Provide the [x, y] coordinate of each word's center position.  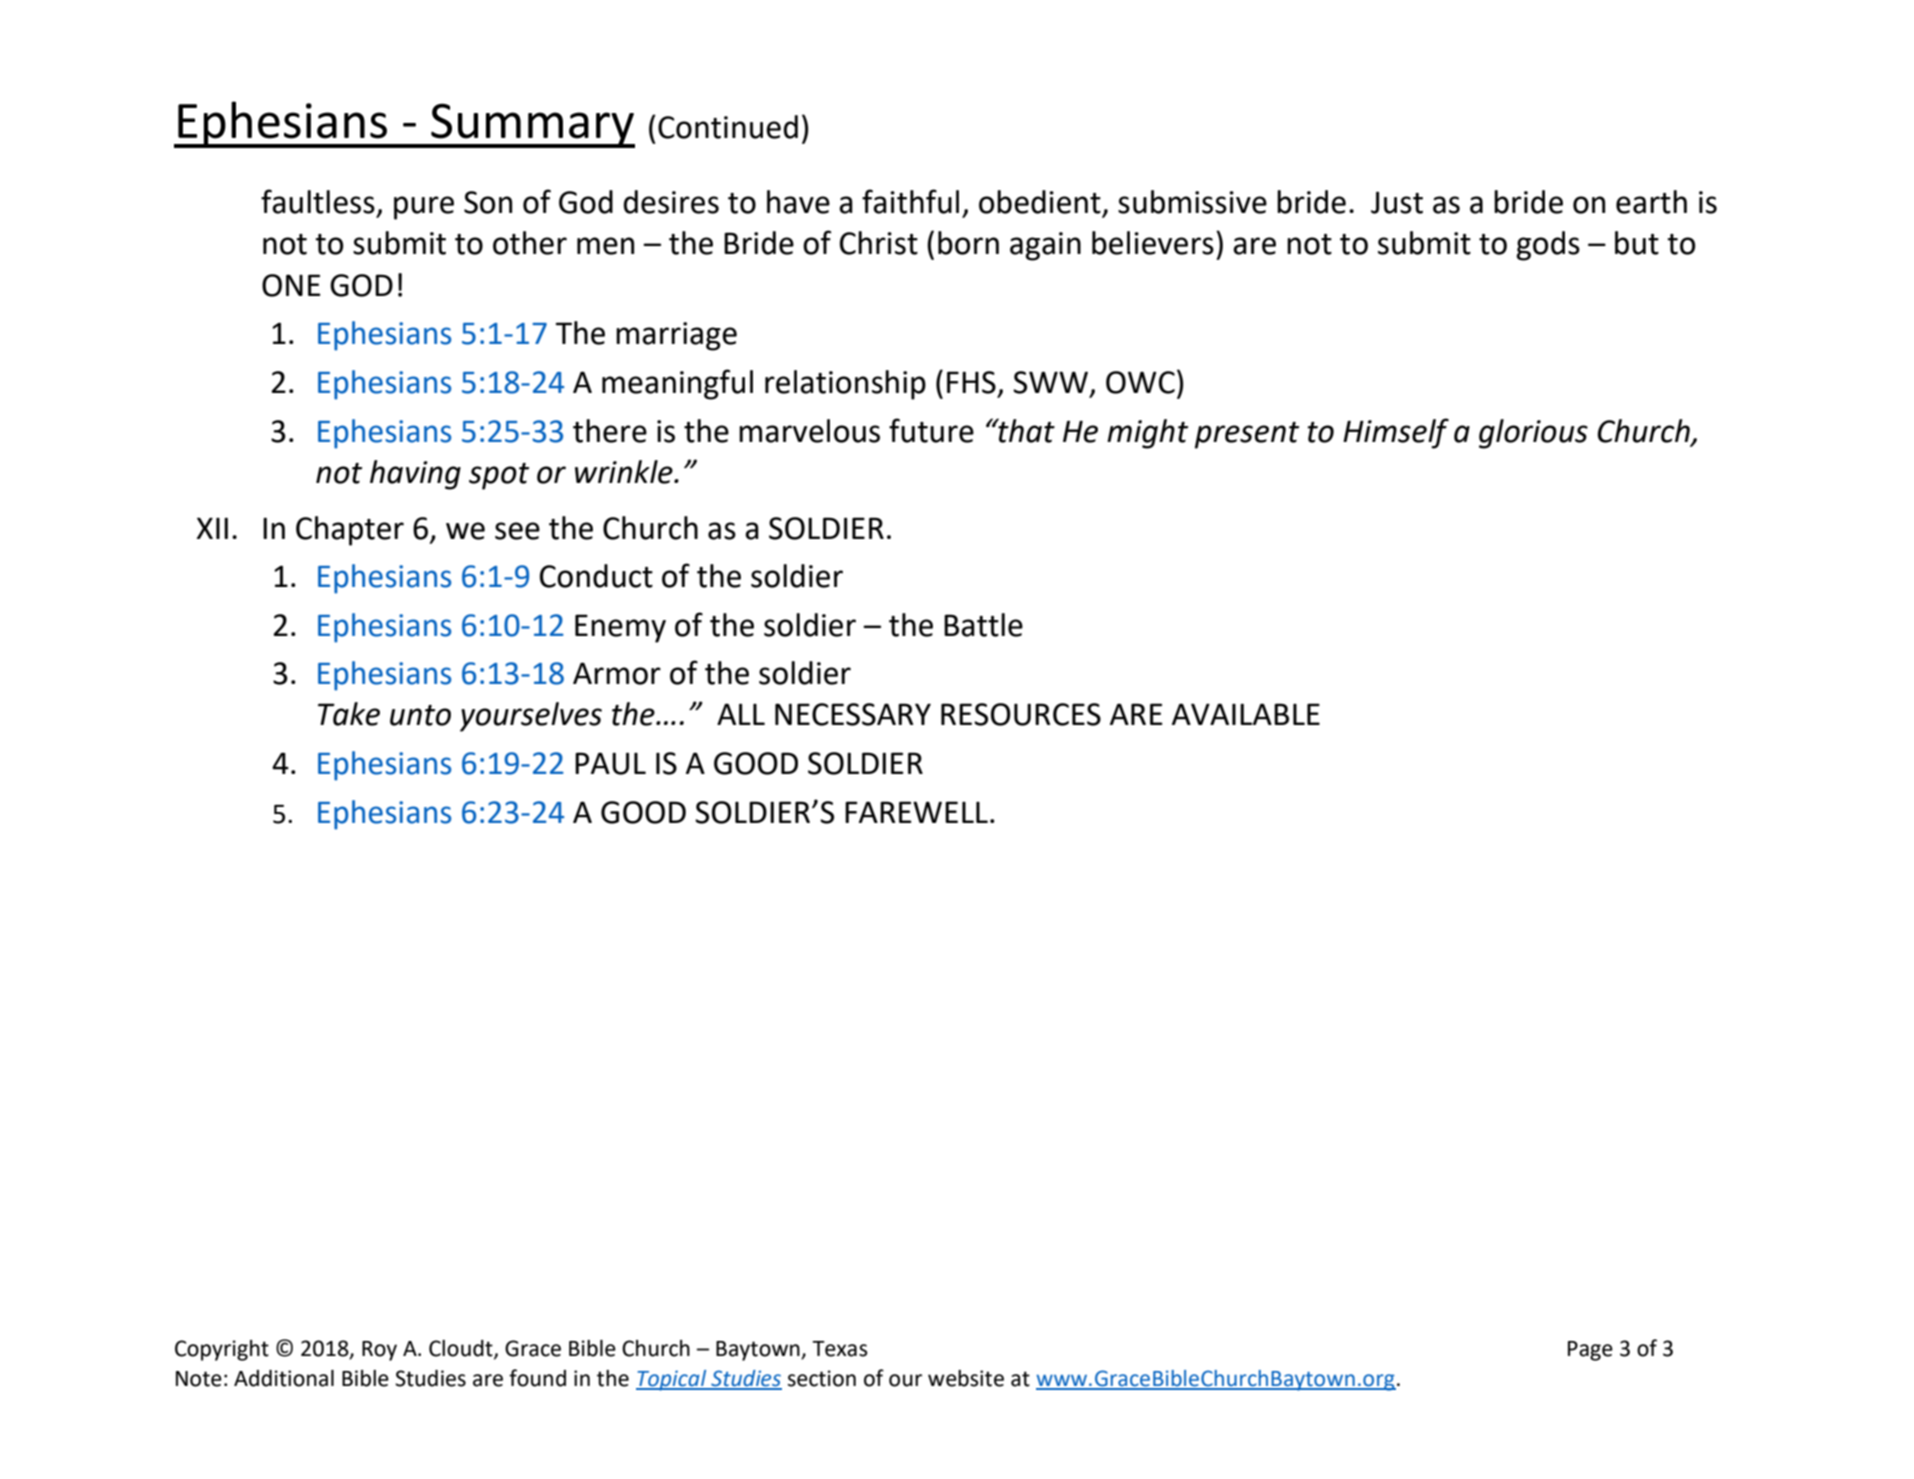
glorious [1533, 434]
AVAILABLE [1246, 714]
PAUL [610, 763]
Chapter [350, 531]
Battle [983, 625]
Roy [379, 1351]
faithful [910, 201]
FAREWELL [916, 812]
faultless [318, 201]
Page [1590, 1351]
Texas [839, 1349]
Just [1397, 202]
